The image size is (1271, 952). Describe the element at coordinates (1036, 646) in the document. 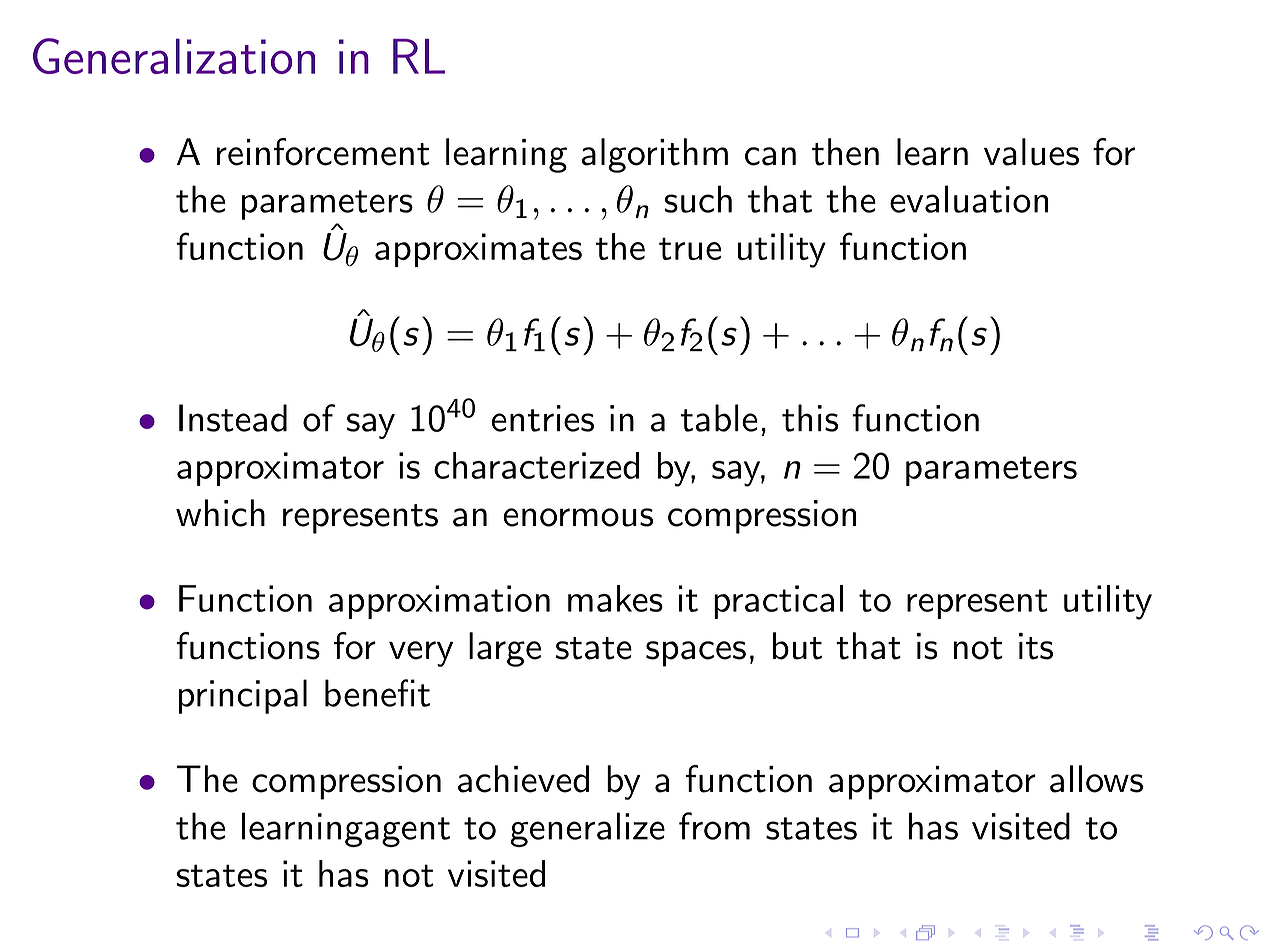

I see `its` at that location.
